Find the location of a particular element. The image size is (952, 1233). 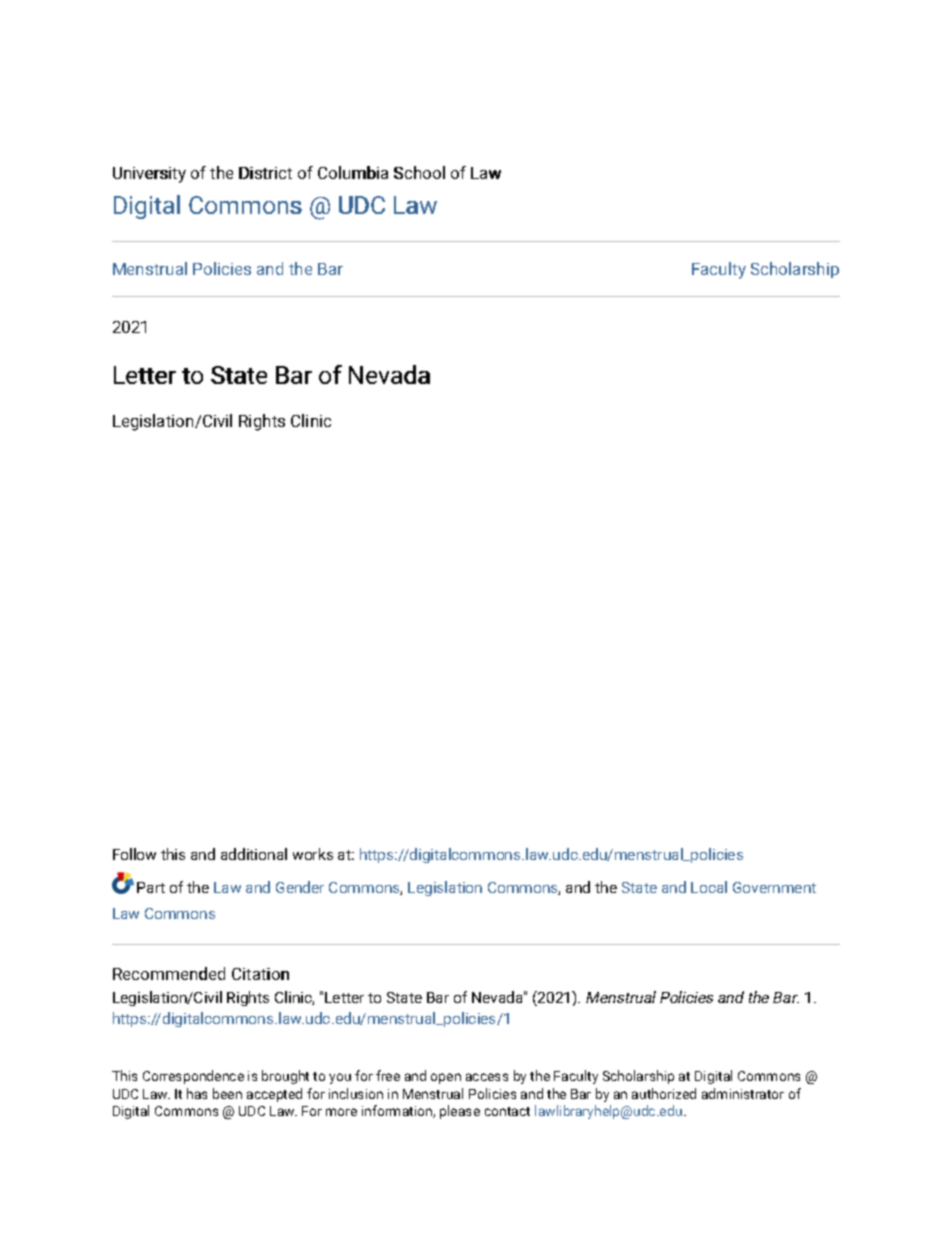

has is located at coordinates (197, 1093).
